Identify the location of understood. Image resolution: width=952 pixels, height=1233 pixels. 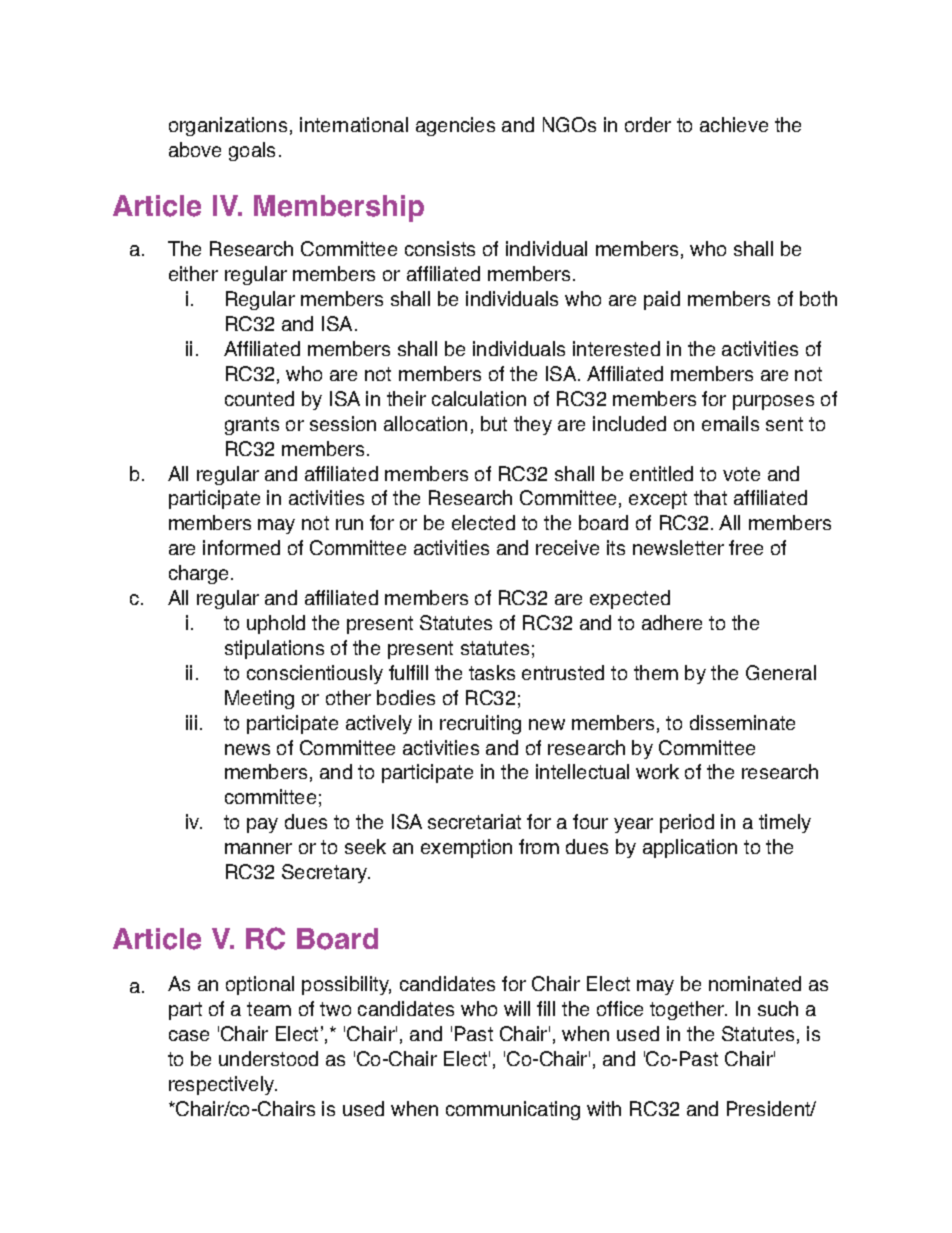
(268, 1058).
